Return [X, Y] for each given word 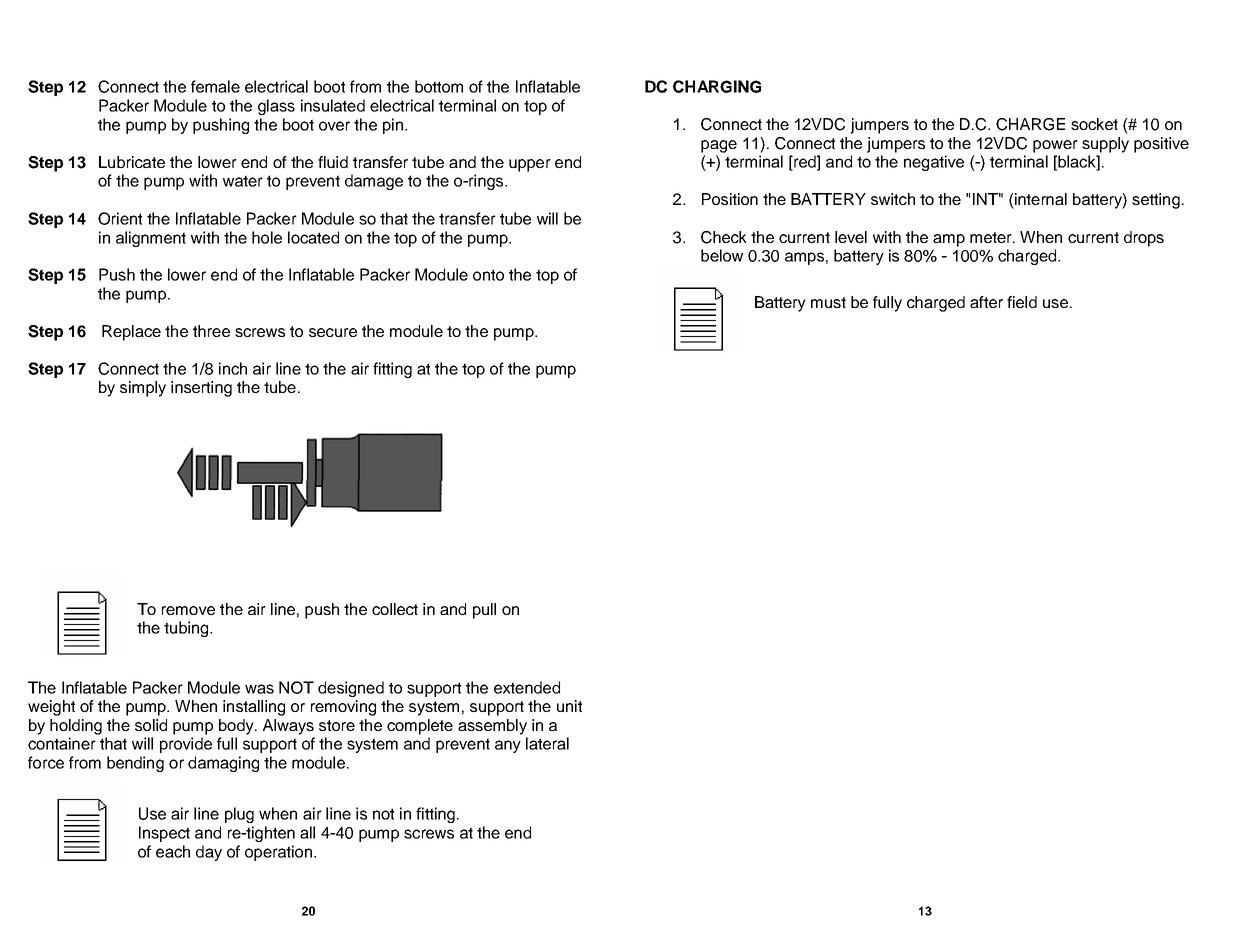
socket [1094, 124]
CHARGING [717, 86]
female [215, 86]
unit [569, 706]
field [1022, 302]
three [211, 331]
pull [484, 611]
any [508, 746]
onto [488, 275]
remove [188, 610]
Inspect [164, 834]
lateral [547, 743]
